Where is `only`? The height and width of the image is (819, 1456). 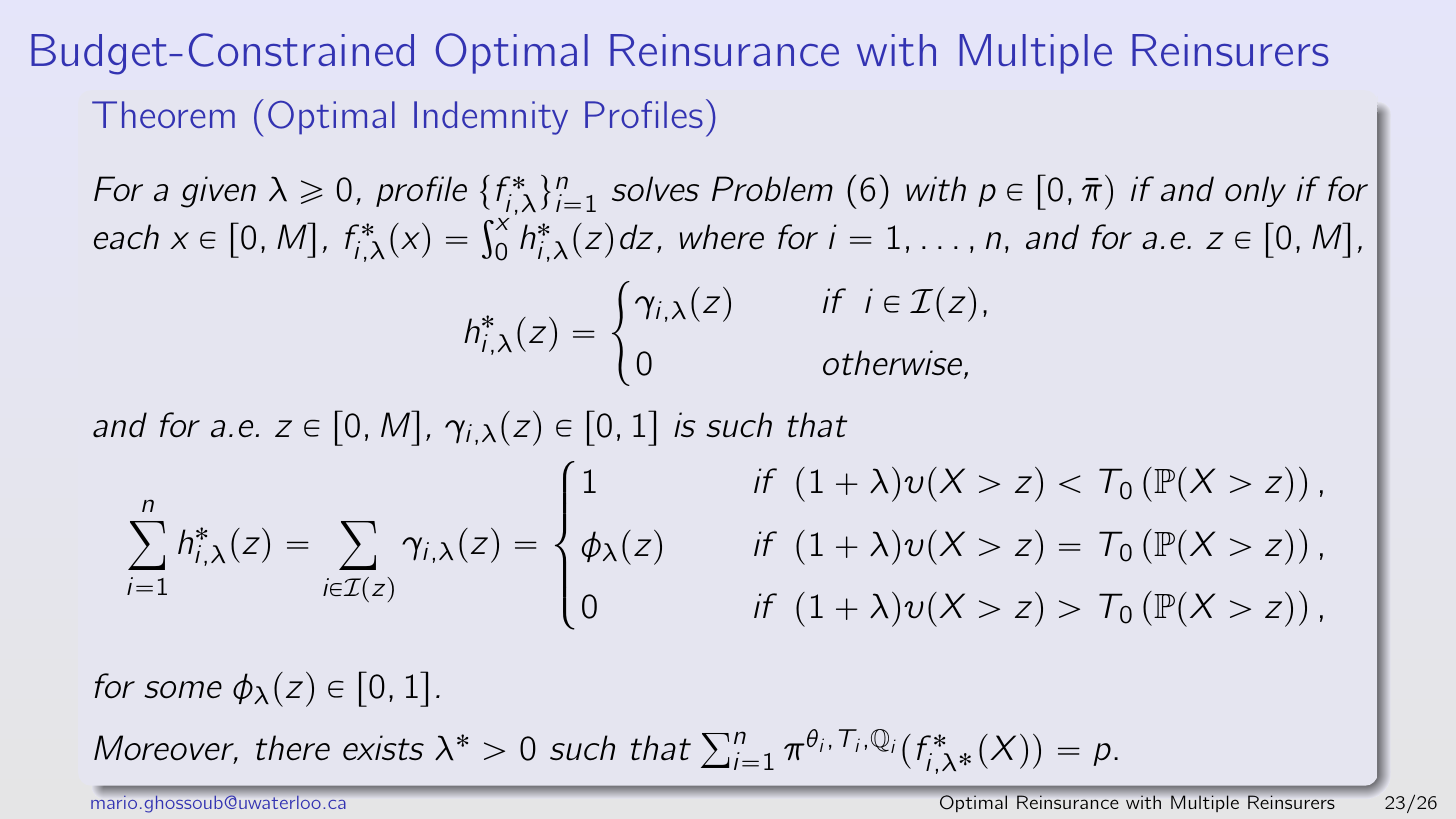 only is located at coordinates (1255, 191).
